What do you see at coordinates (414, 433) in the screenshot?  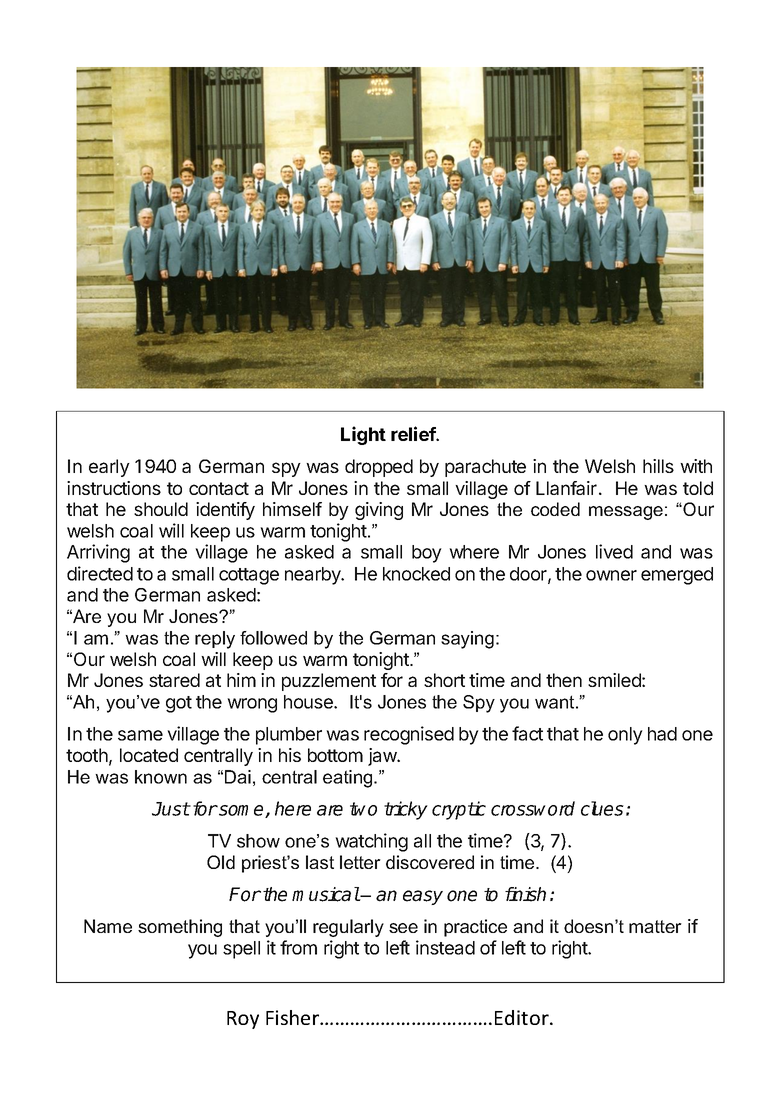 I see `relief` at bounding box center [414, 433].
